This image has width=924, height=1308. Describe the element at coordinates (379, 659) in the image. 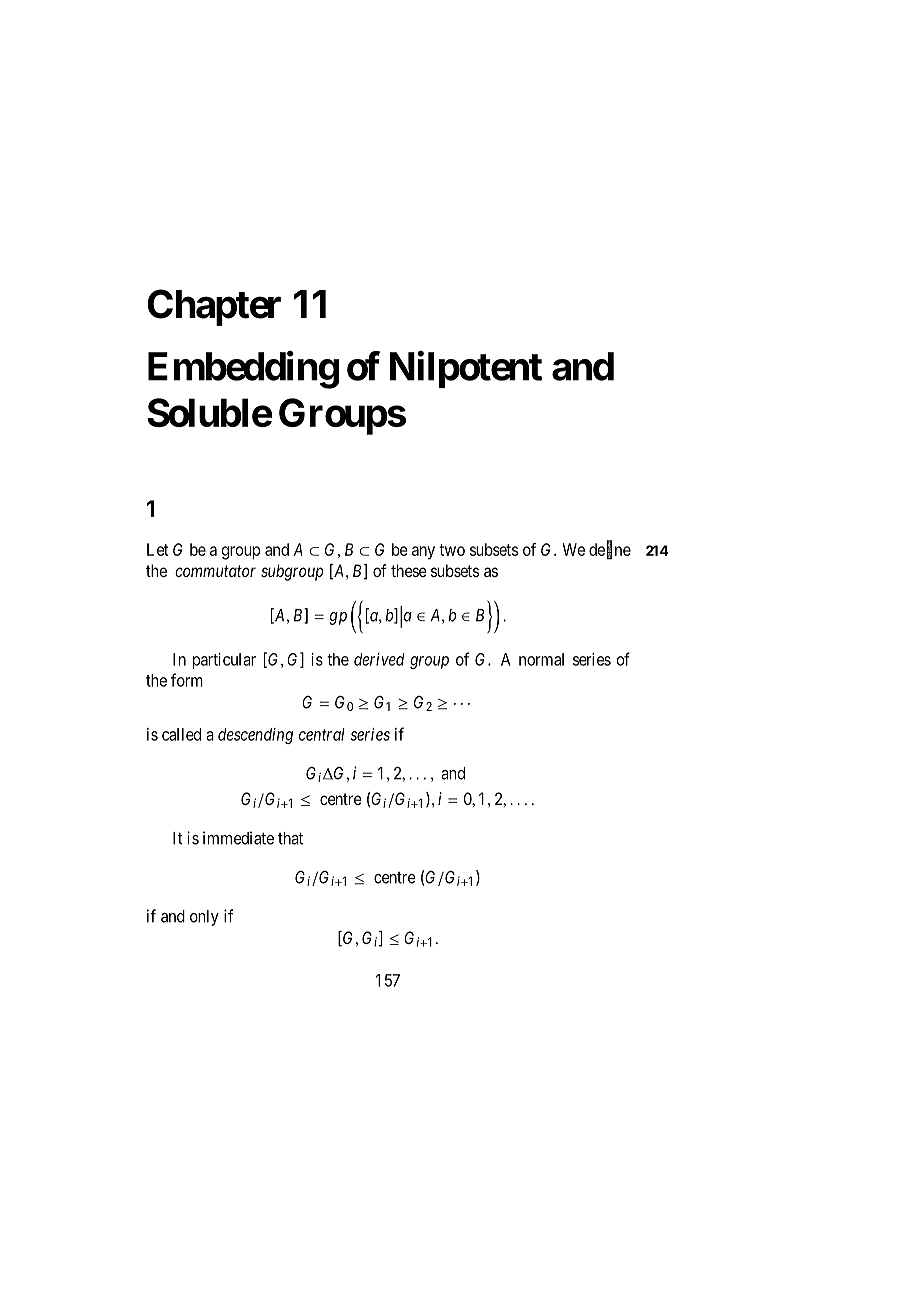

I see `derived` at that location.
